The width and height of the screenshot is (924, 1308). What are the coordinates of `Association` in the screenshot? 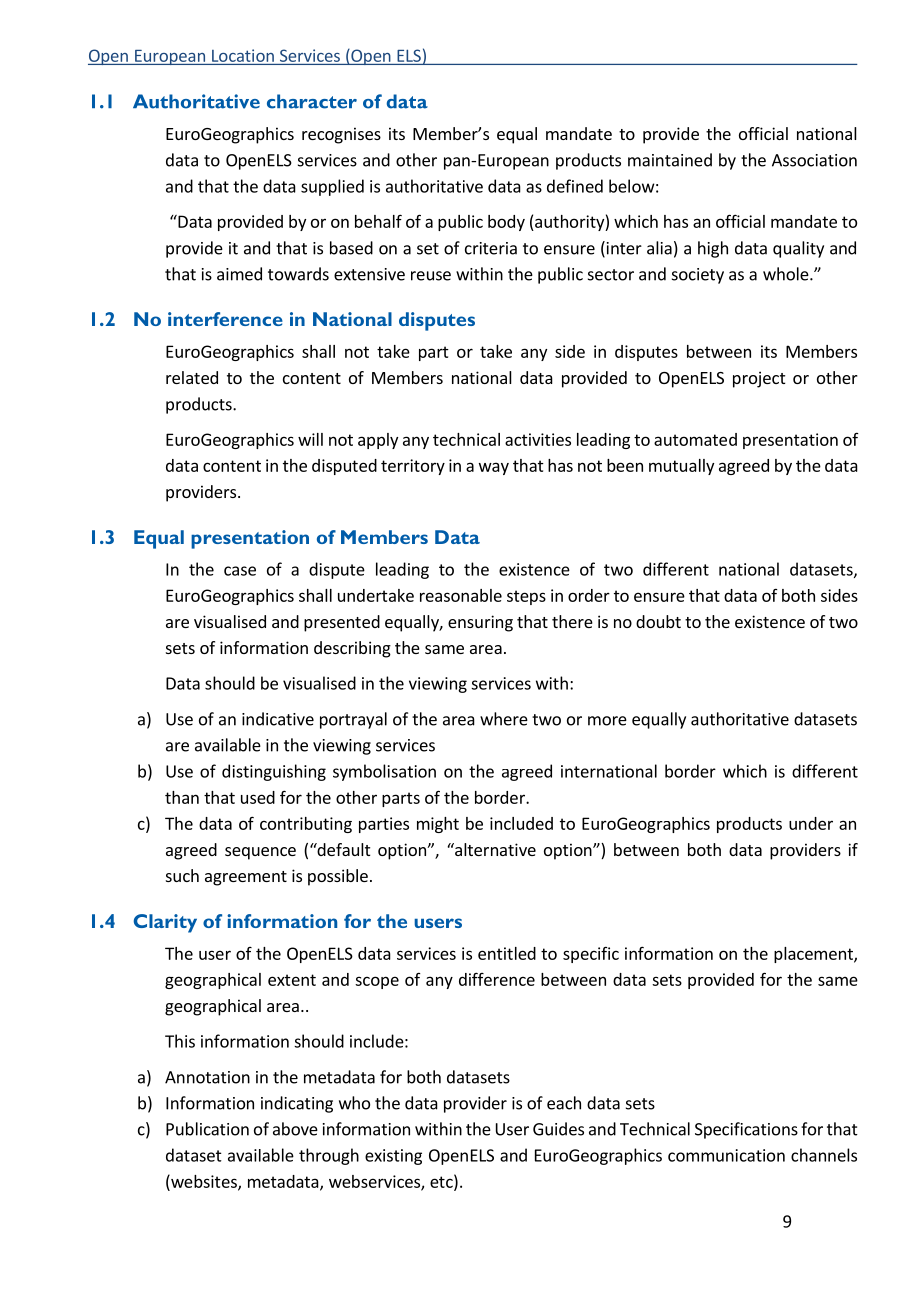 It's located at (814, 160).
